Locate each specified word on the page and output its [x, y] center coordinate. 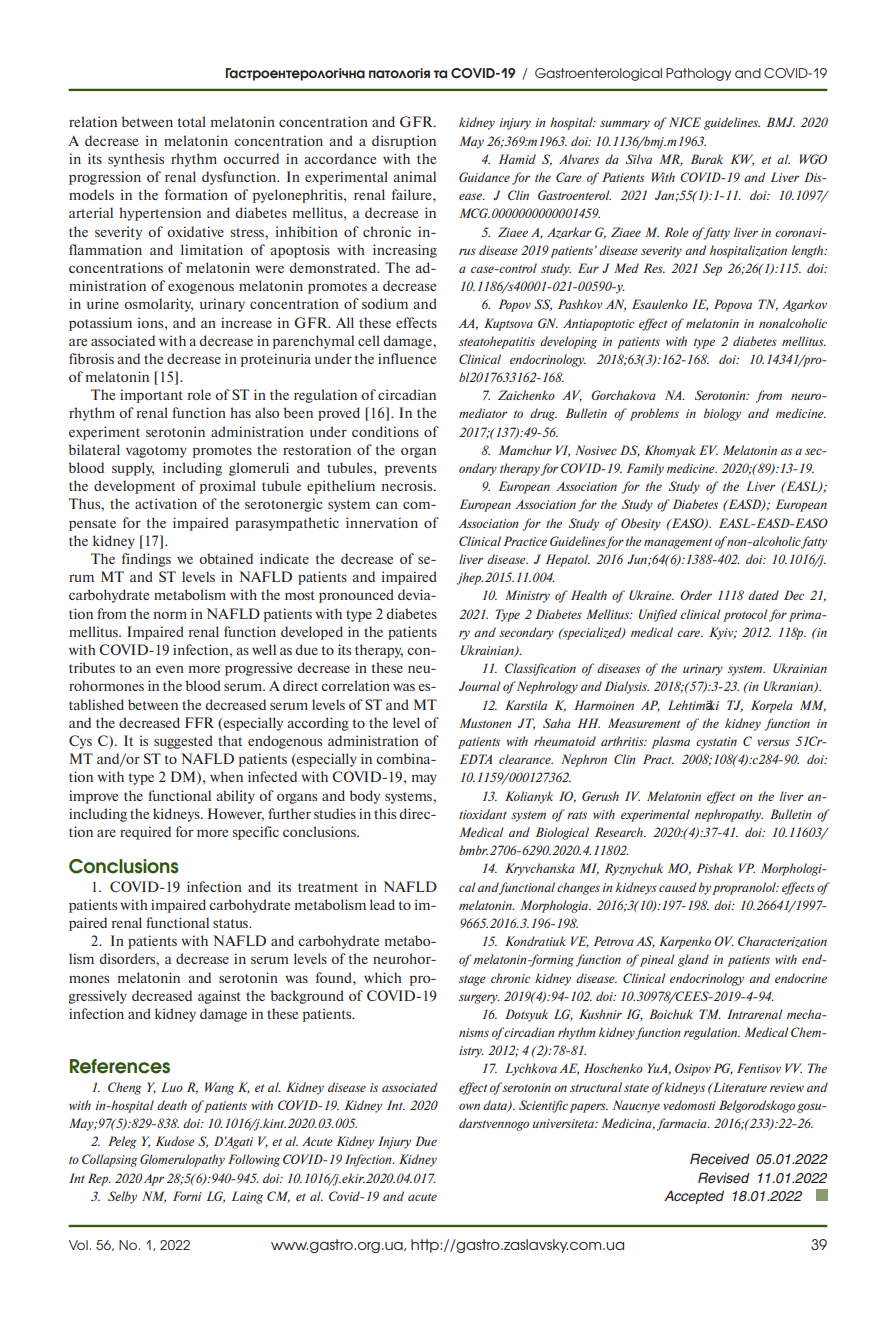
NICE [685, 122]
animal [414, 176]
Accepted [694, 1197]
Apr [154, 1180]
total [191, 121]
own [469, 1106]
